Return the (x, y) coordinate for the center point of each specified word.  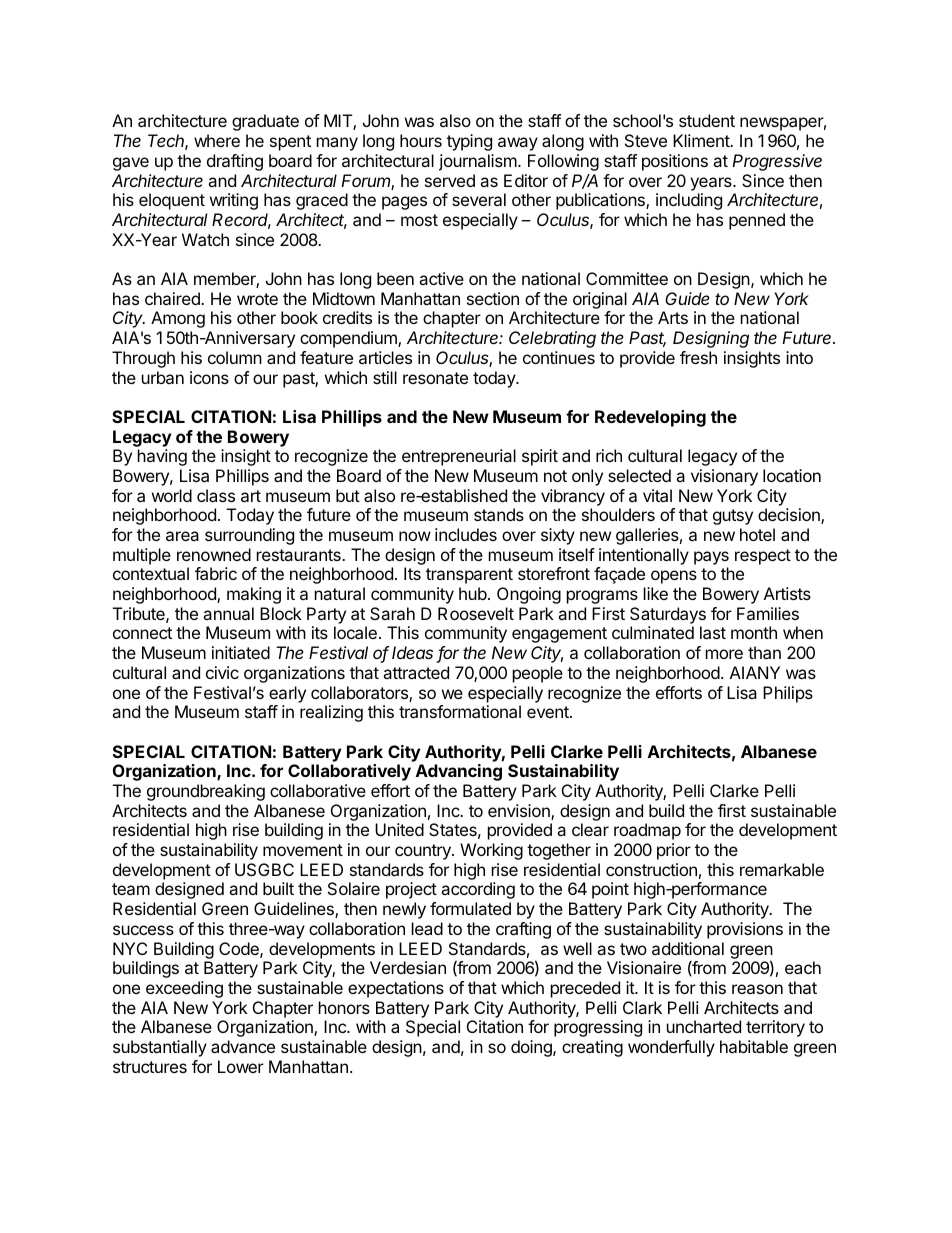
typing (469, 142)
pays (711, 558)
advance (243, 1046)
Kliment (702, 140)
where (217, 140)
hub (474, 593)
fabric (216, 573)
